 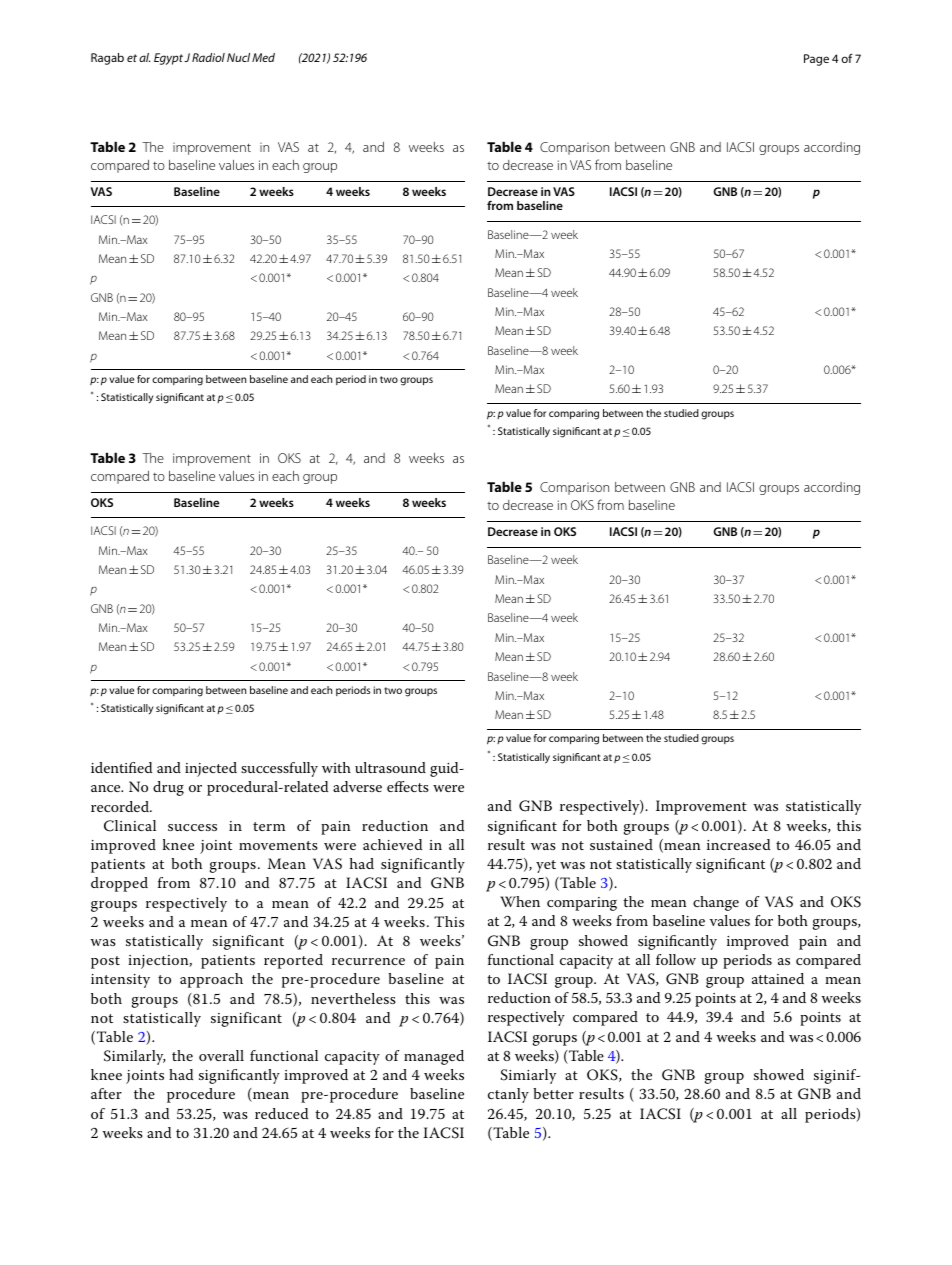 I want to click on ultrasound, so click(x=390, y=767).
